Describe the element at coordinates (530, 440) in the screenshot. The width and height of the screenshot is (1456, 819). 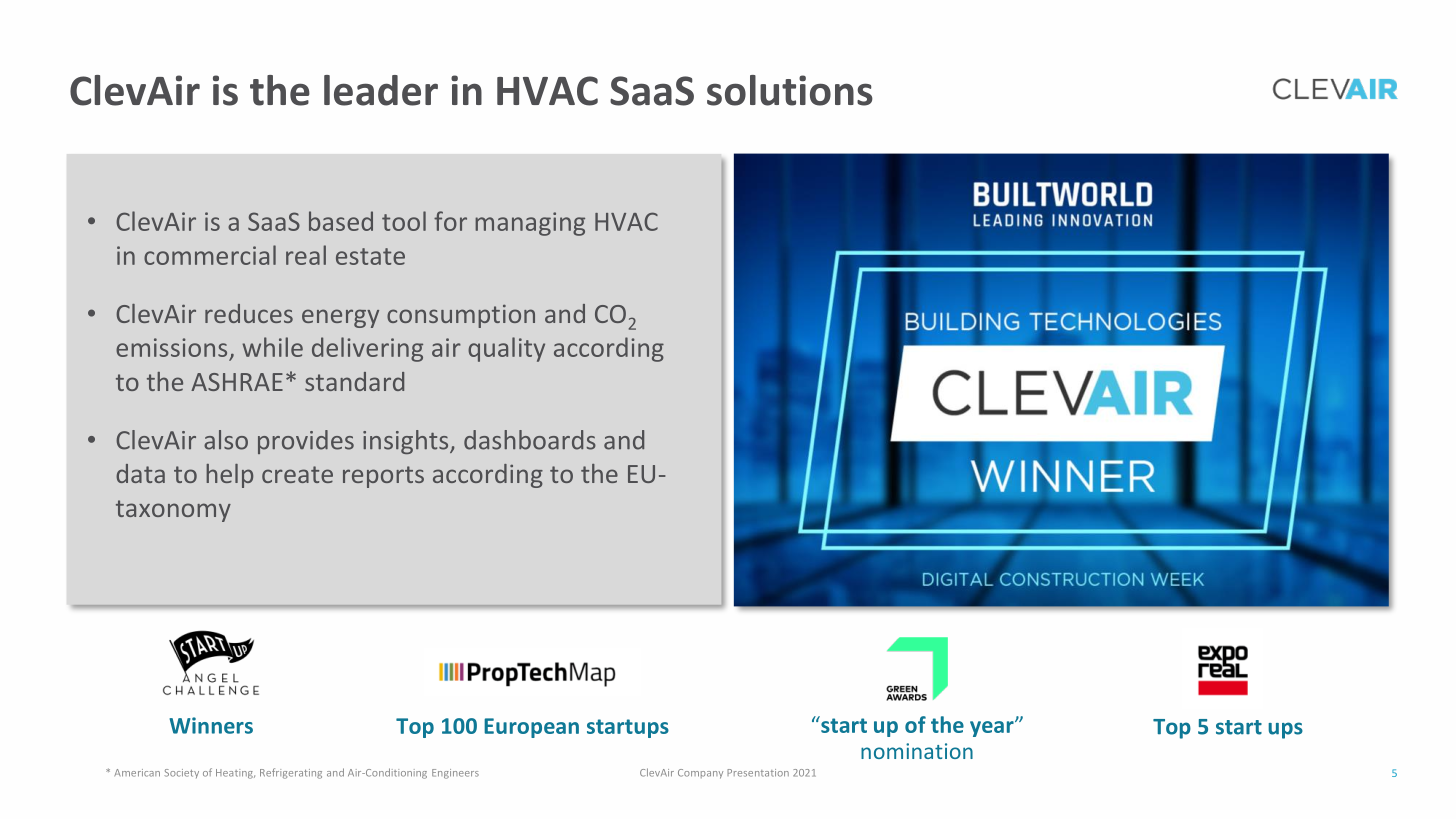
I see `dashboards` at that location.
